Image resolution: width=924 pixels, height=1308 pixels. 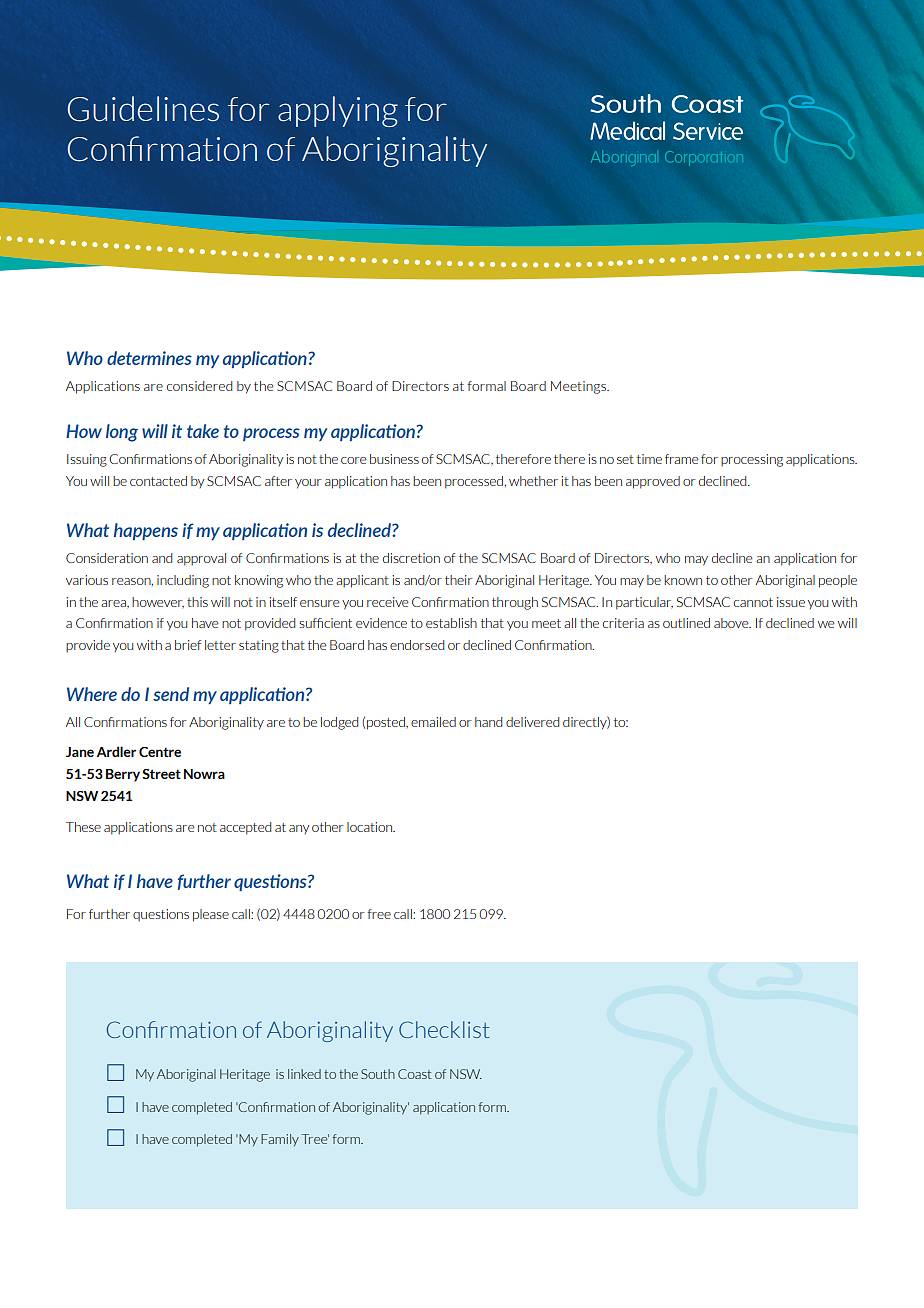 I want to click on frame, so click(x=682, y=459).
